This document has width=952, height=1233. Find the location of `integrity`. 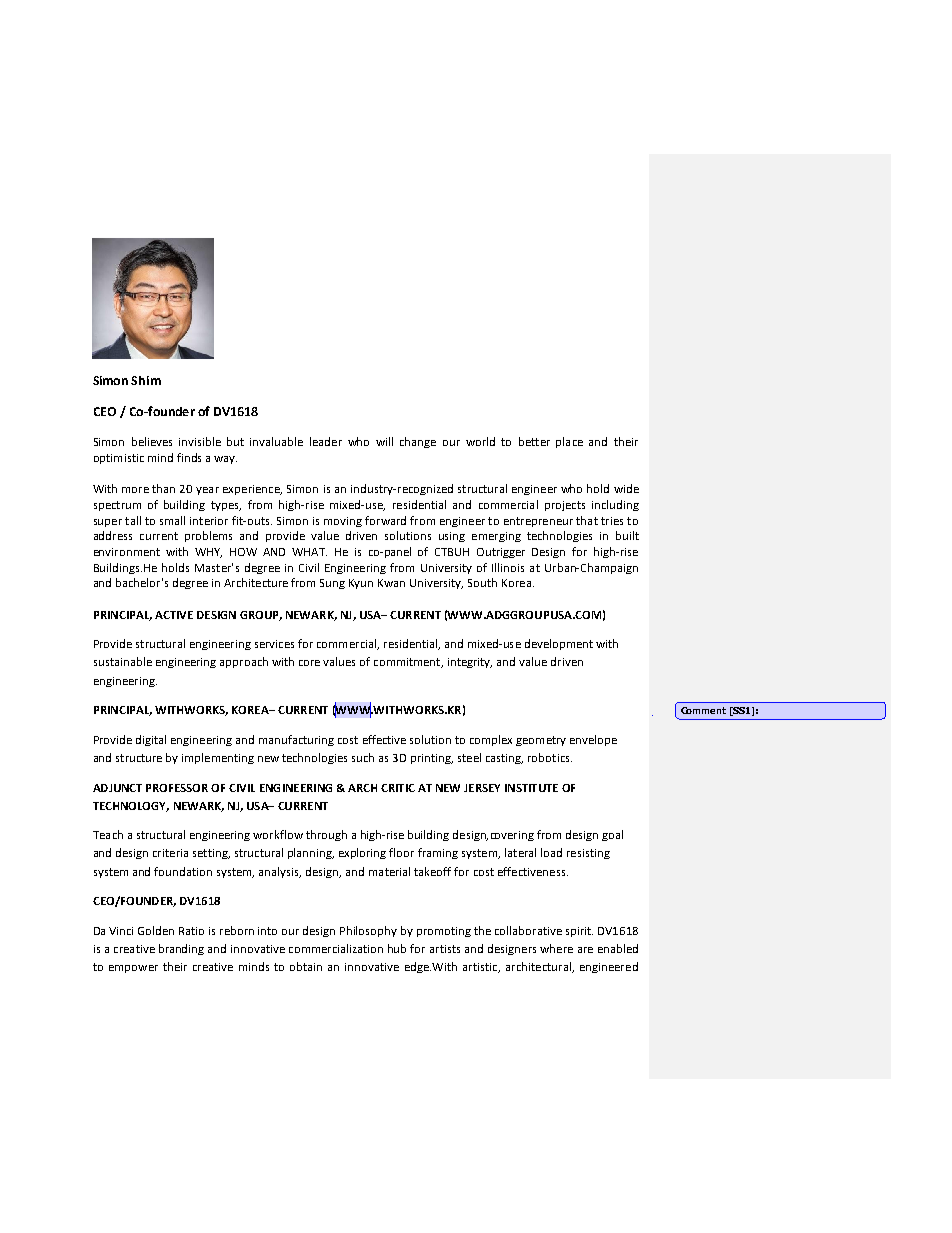

integrity is located at coordinates (470, 663).
